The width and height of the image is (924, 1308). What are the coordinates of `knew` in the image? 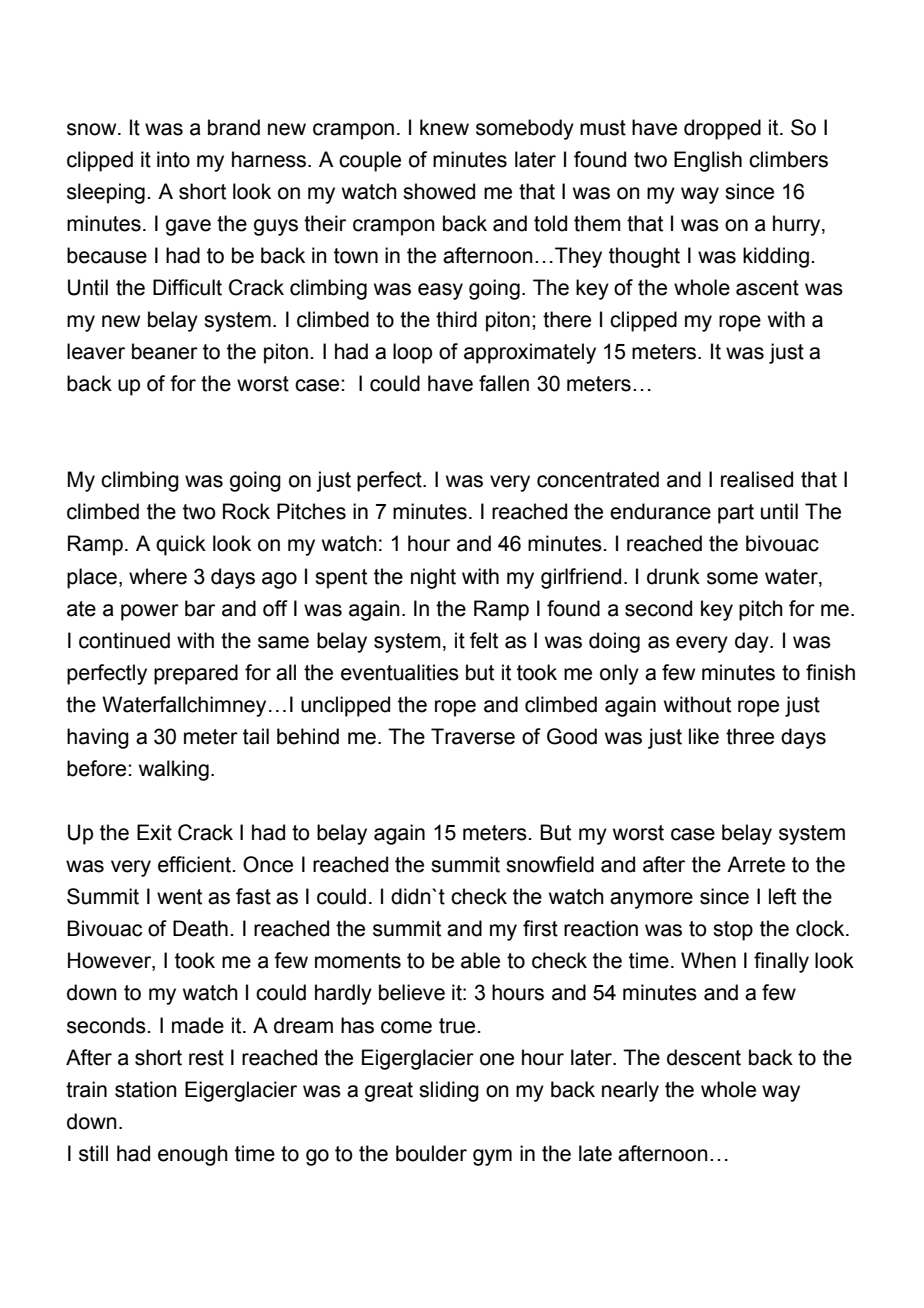 It's located at (444, 127).
